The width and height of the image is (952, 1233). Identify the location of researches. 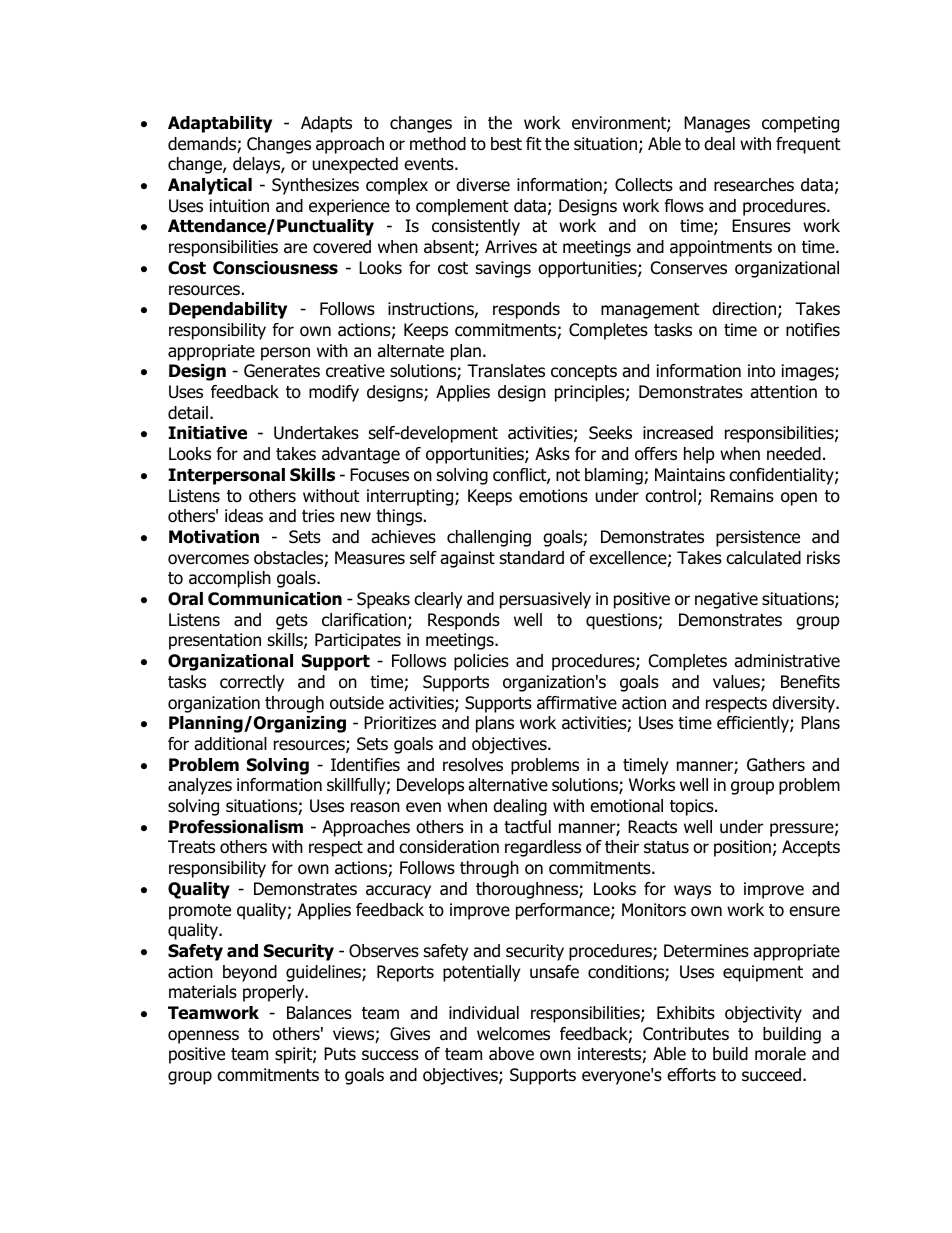
(754, 185).
